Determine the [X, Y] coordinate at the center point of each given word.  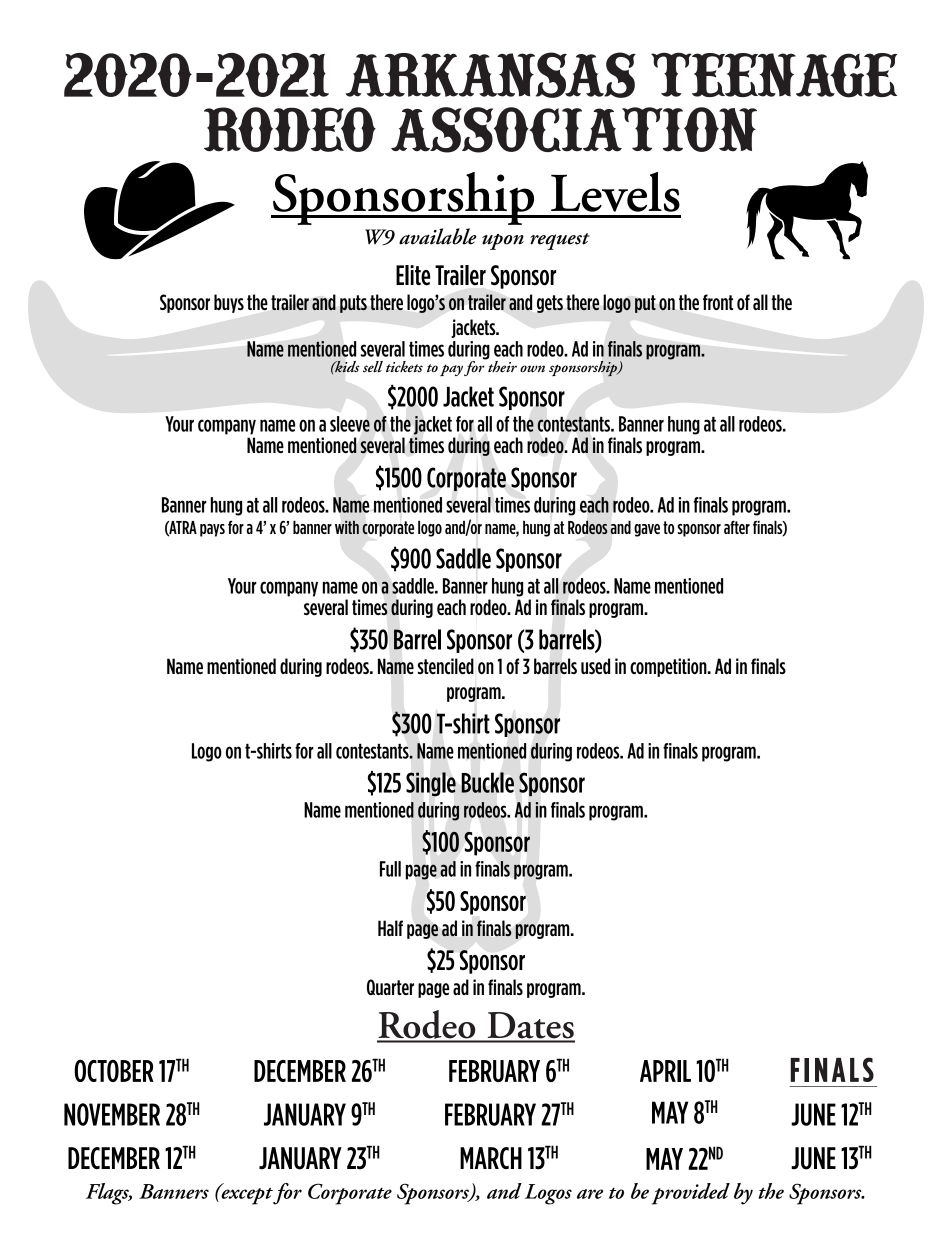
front [718, 302]
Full [390, 869]
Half [390, 928]
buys [229, 303]
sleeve [350, 424]
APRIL [665, 1071]
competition [669, 667]
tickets [404, 367]
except [246, 1195]
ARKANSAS [491, 75]
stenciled [446, 666]
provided [691, 1194]
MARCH [491, 1158]
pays [212, 530]
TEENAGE [774, 75]
